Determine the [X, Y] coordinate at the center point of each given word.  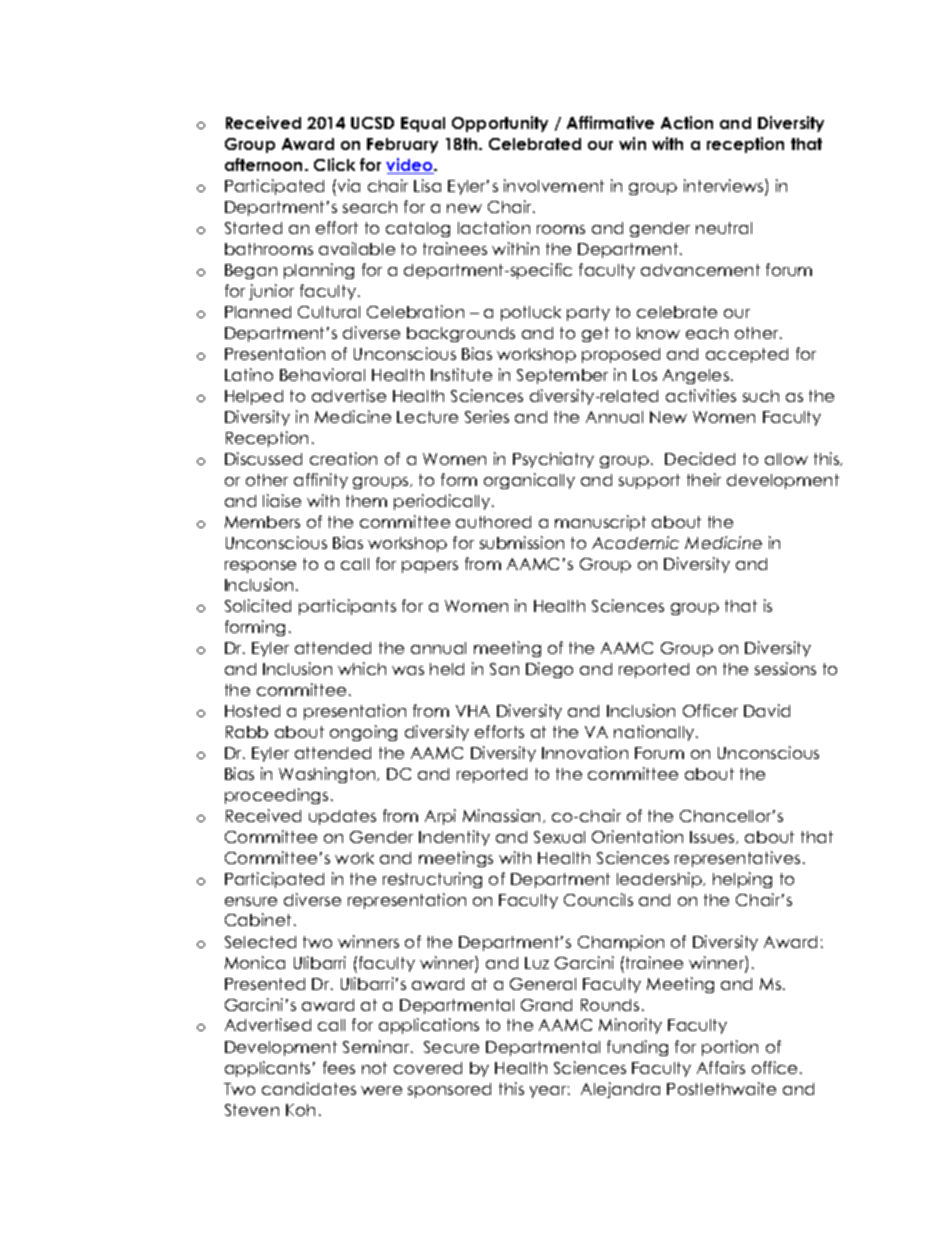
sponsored [449, 1090]
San [504, 669]
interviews [725, 187]
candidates [309, 1088]
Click [334, 164]
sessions [785, 668]
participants [347, 607]
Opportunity [500, 124]
